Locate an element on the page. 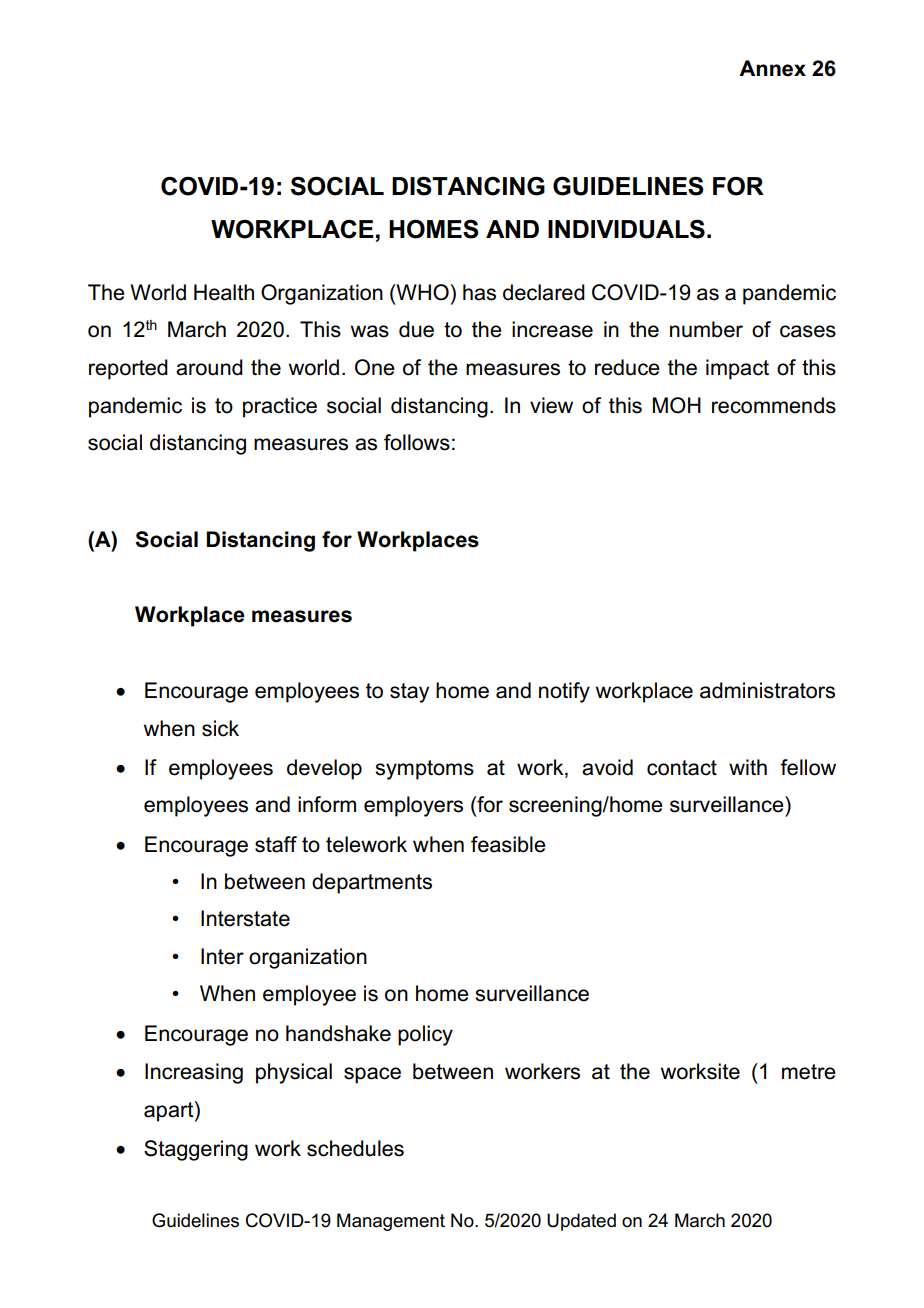  follows is located at coordinates (417, 442).
